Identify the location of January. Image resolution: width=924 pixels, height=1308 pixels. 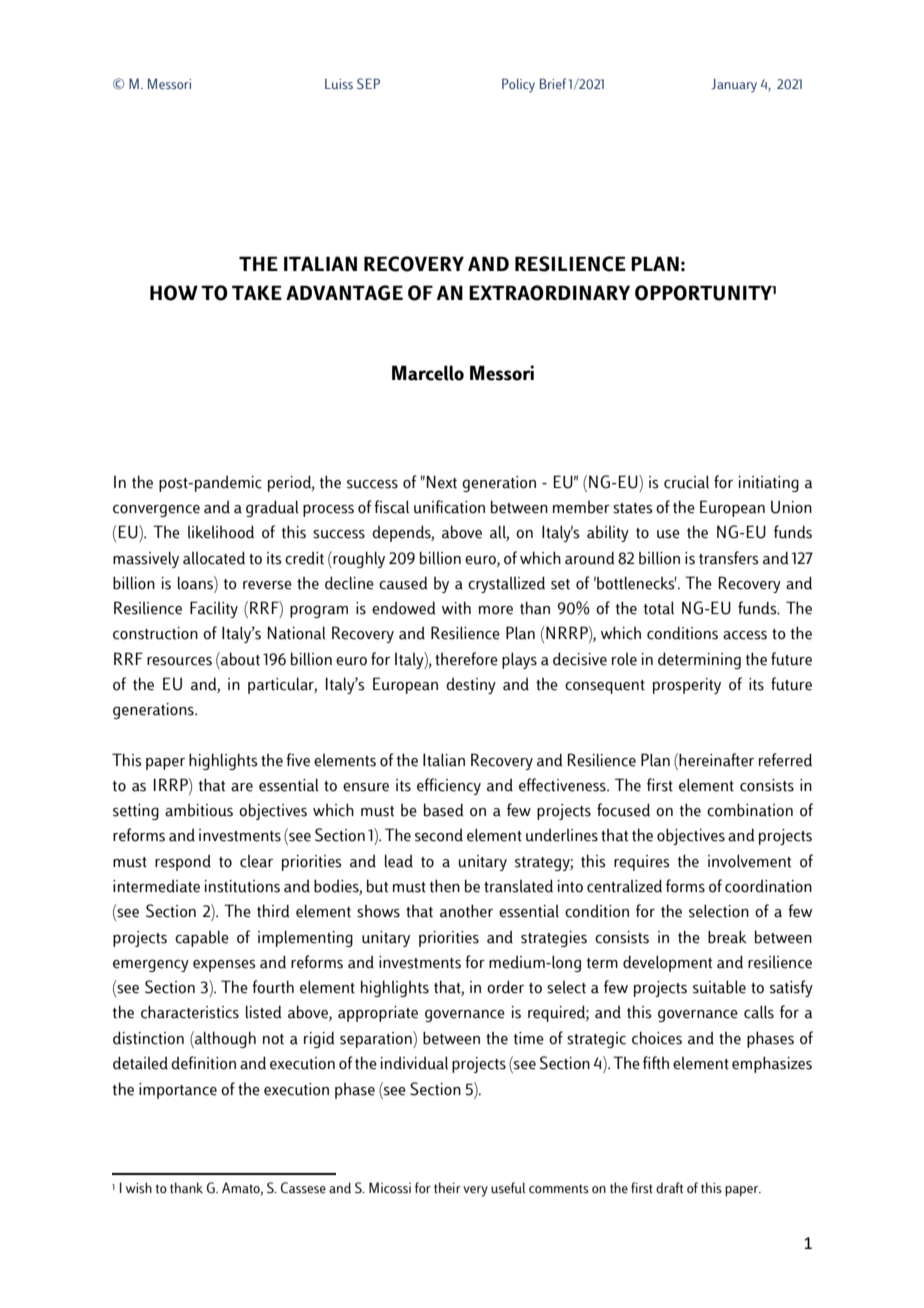
(734, 85).
